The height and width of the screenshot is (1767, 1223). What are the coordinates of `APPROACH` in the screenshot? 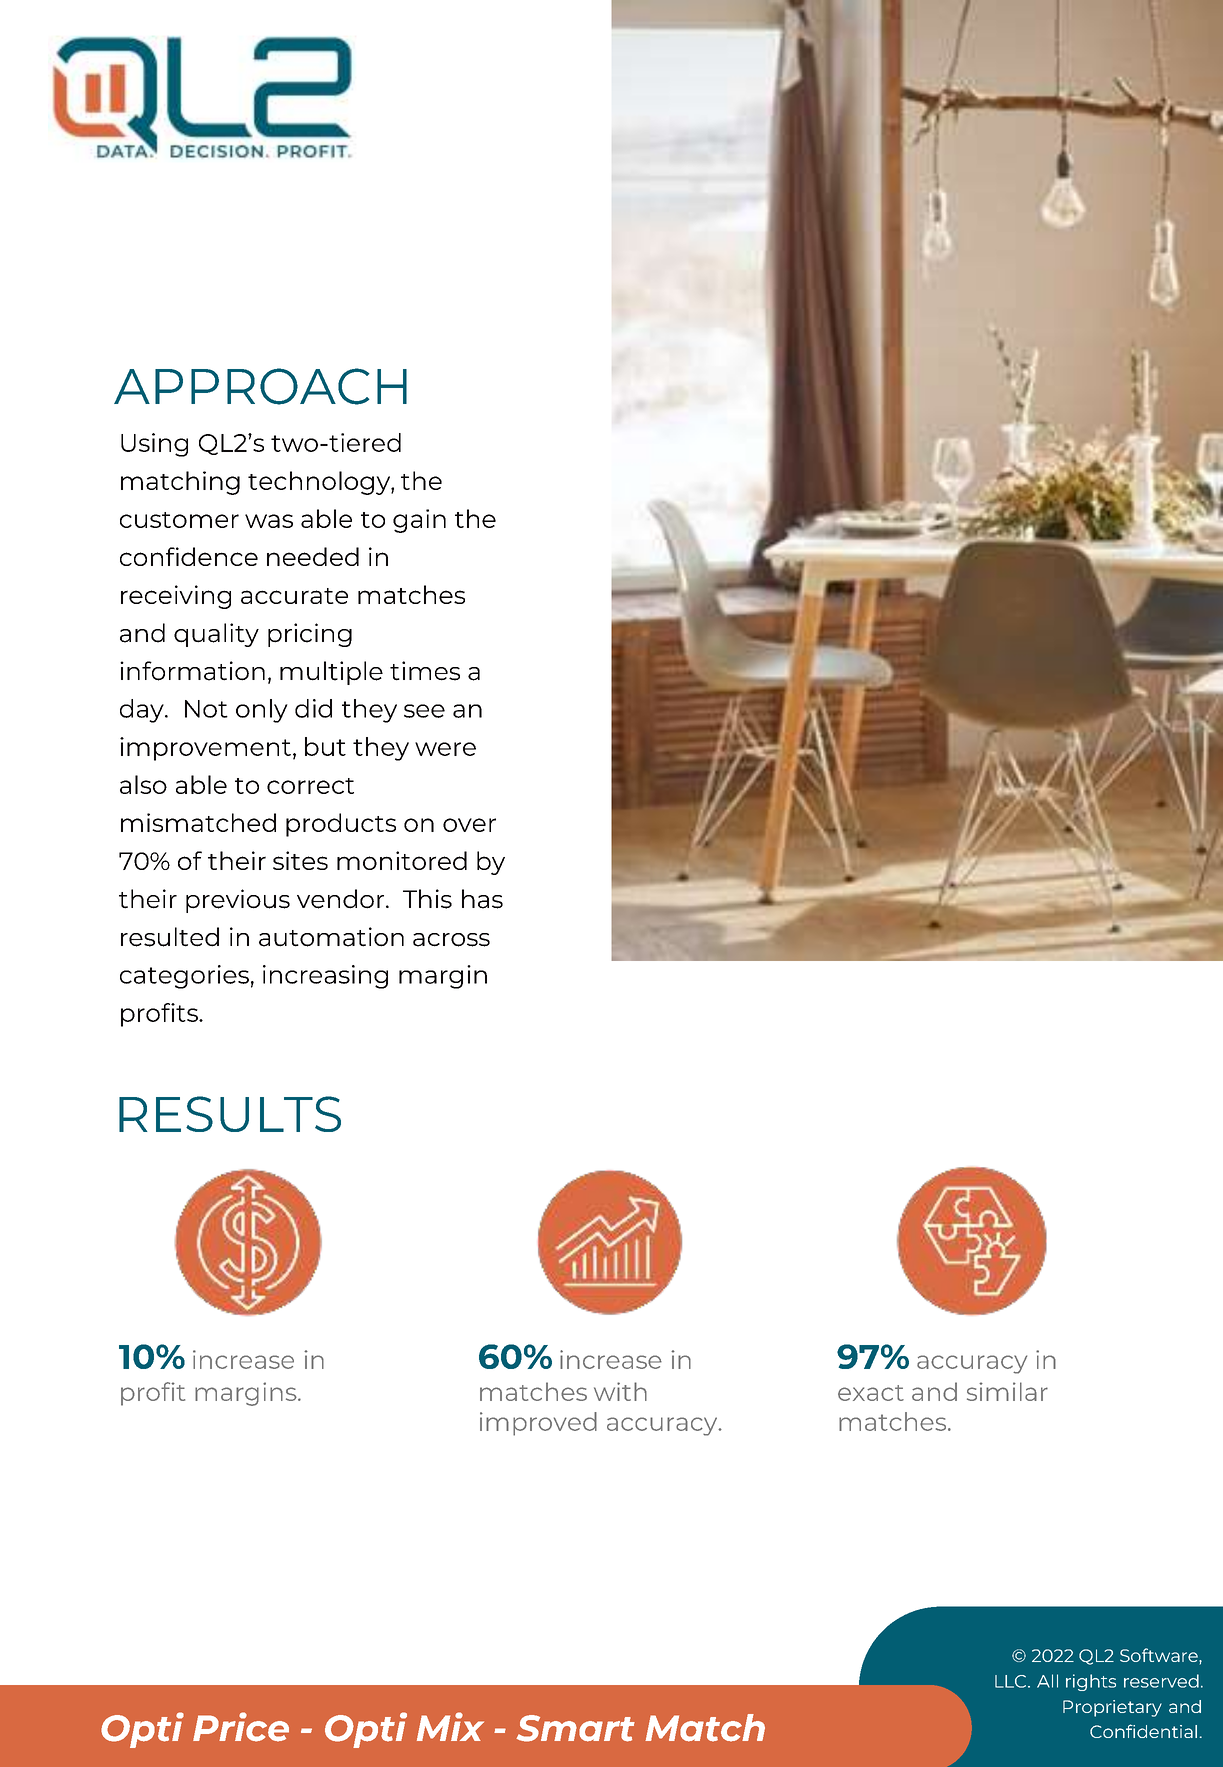 It's located at (260, 386).
